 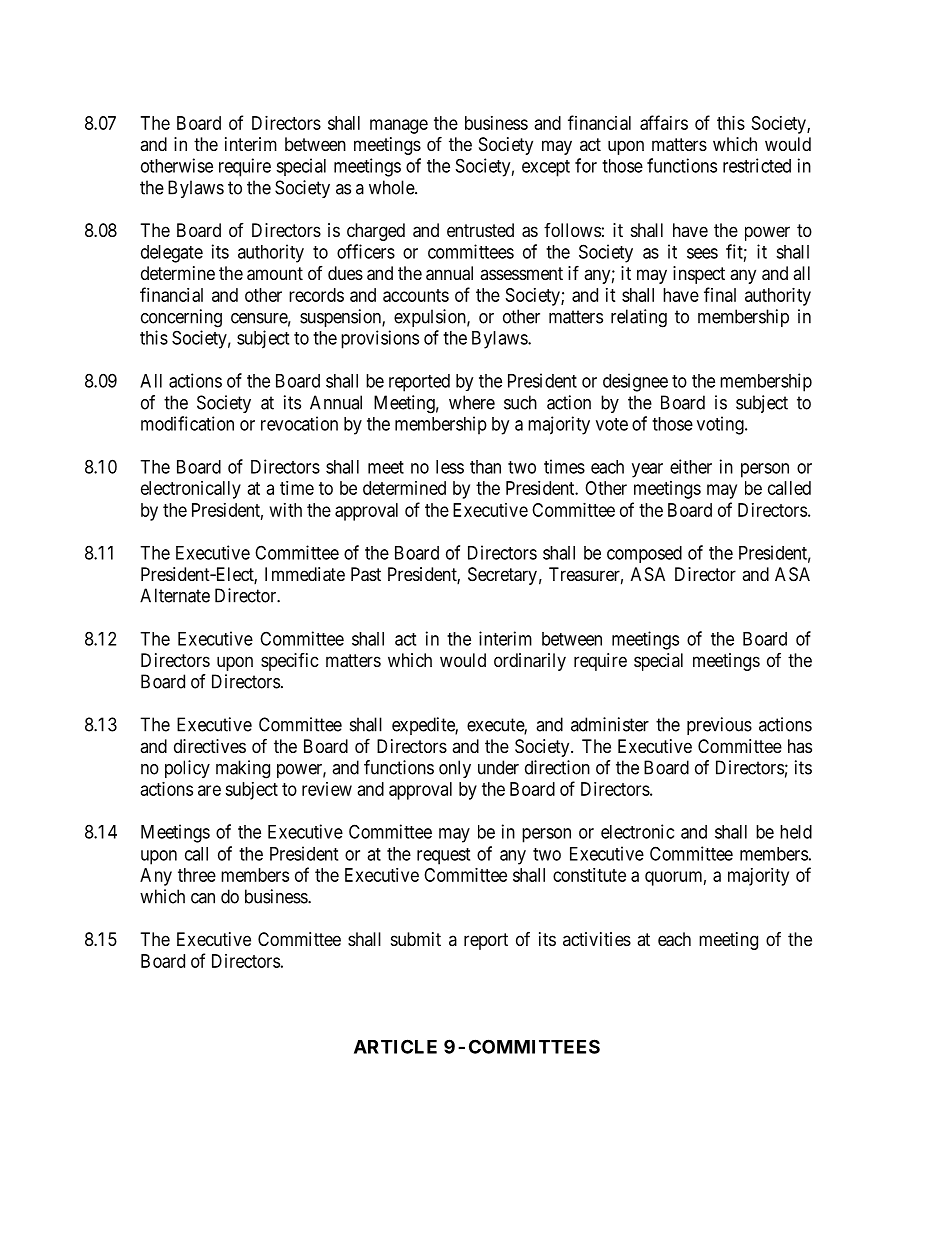 I want to click on restricted, so click(x=757, y=165).
